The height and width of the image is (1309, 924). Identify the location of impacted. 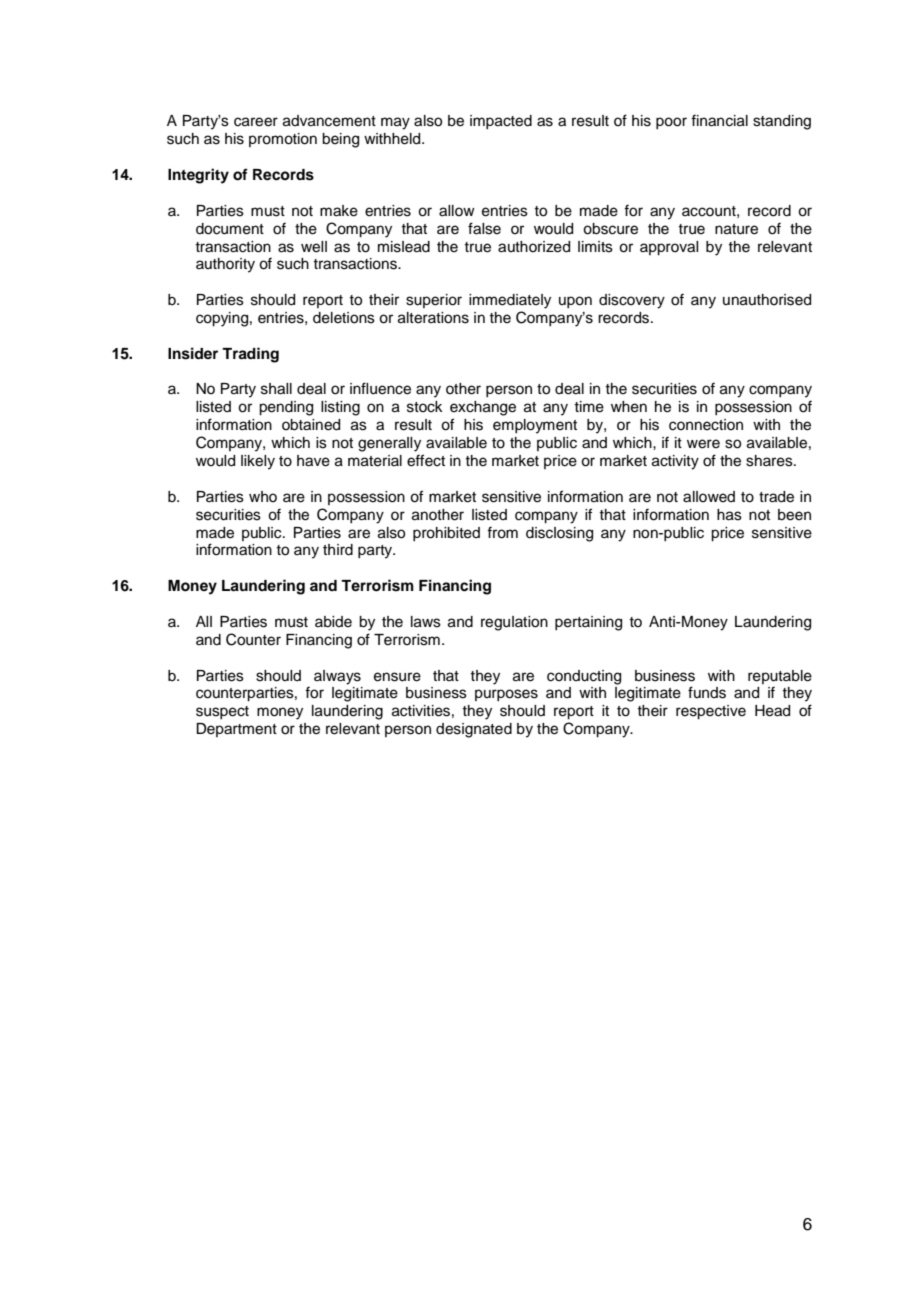
(501, 122).
